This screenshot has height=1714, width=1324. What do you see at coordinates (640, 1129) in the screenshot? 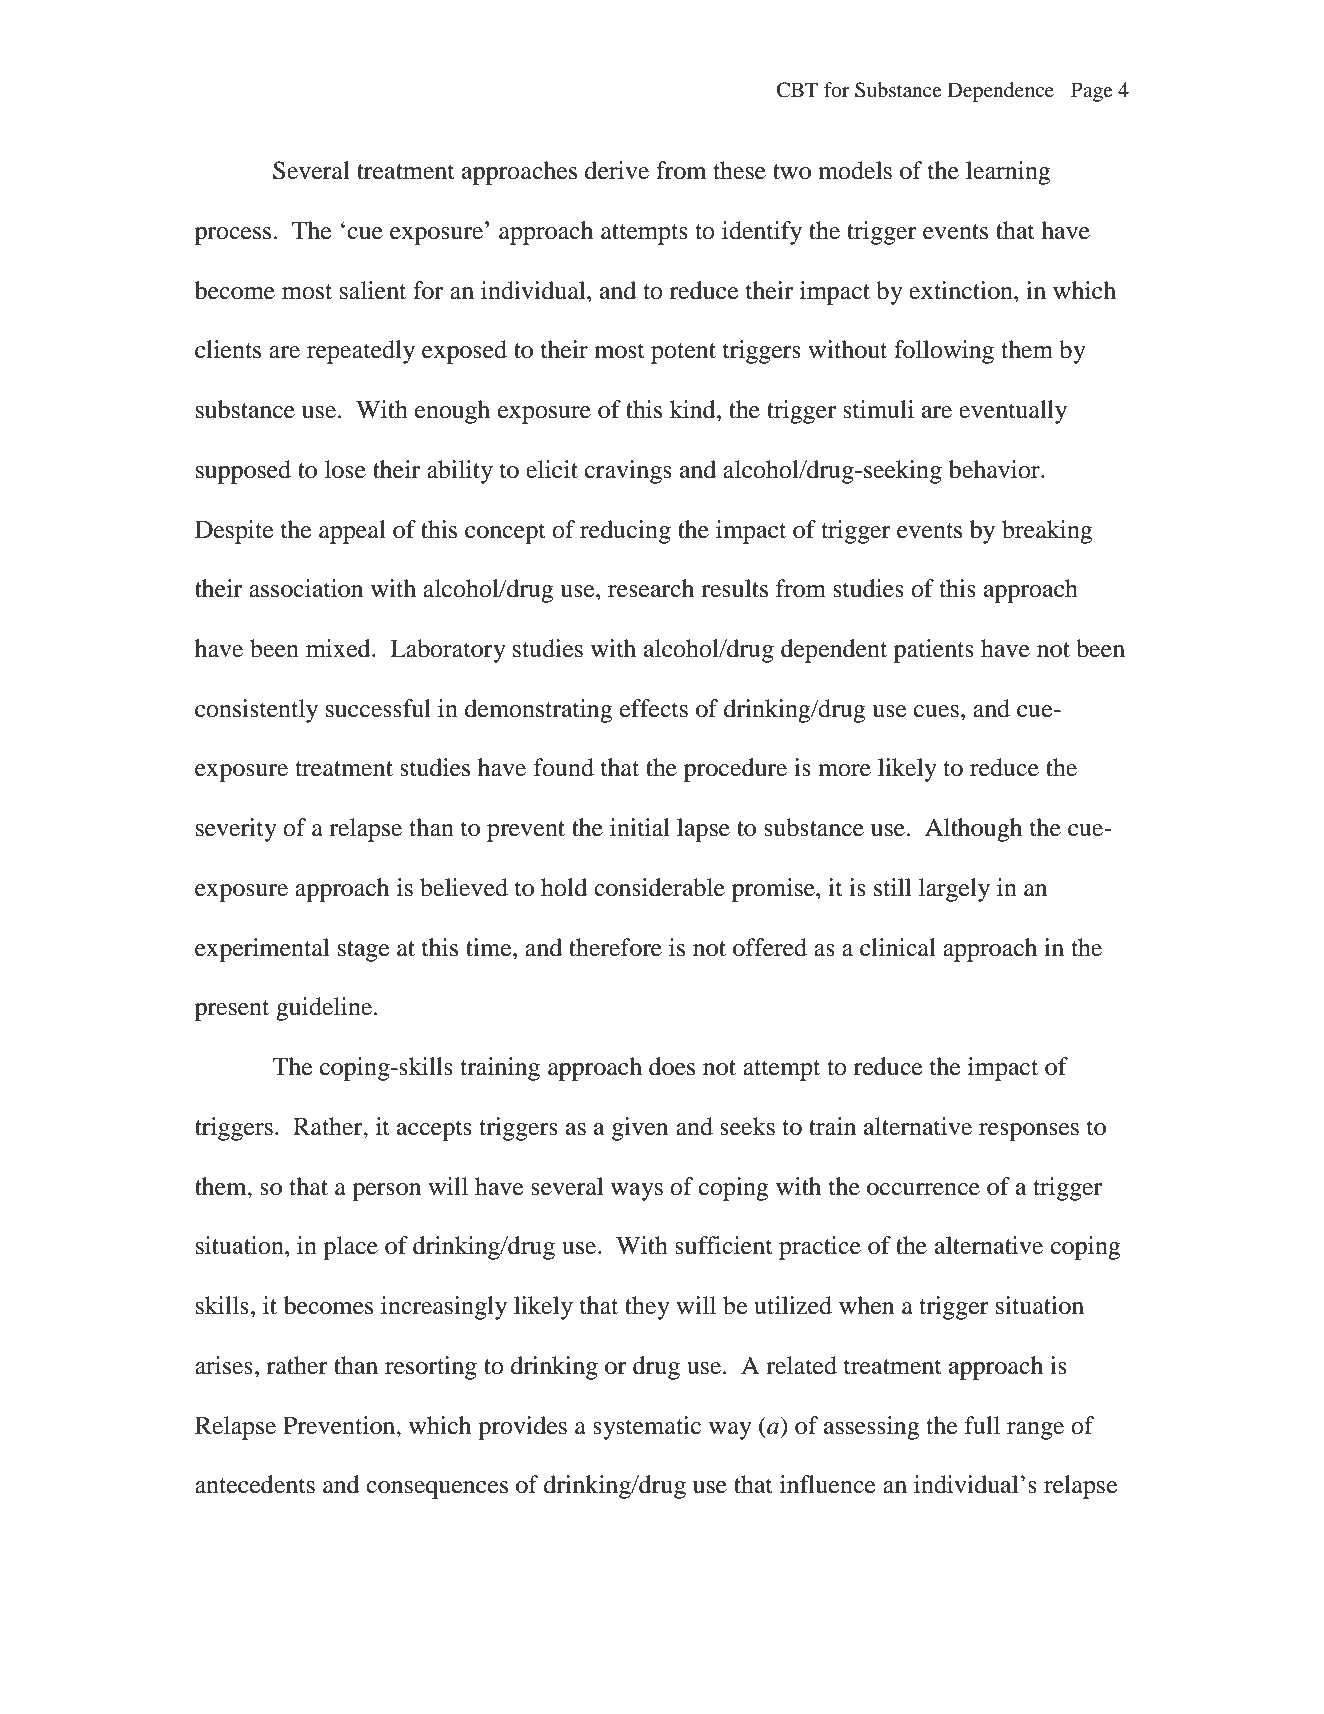
I see `given` at bounding box center [640, 1129].
